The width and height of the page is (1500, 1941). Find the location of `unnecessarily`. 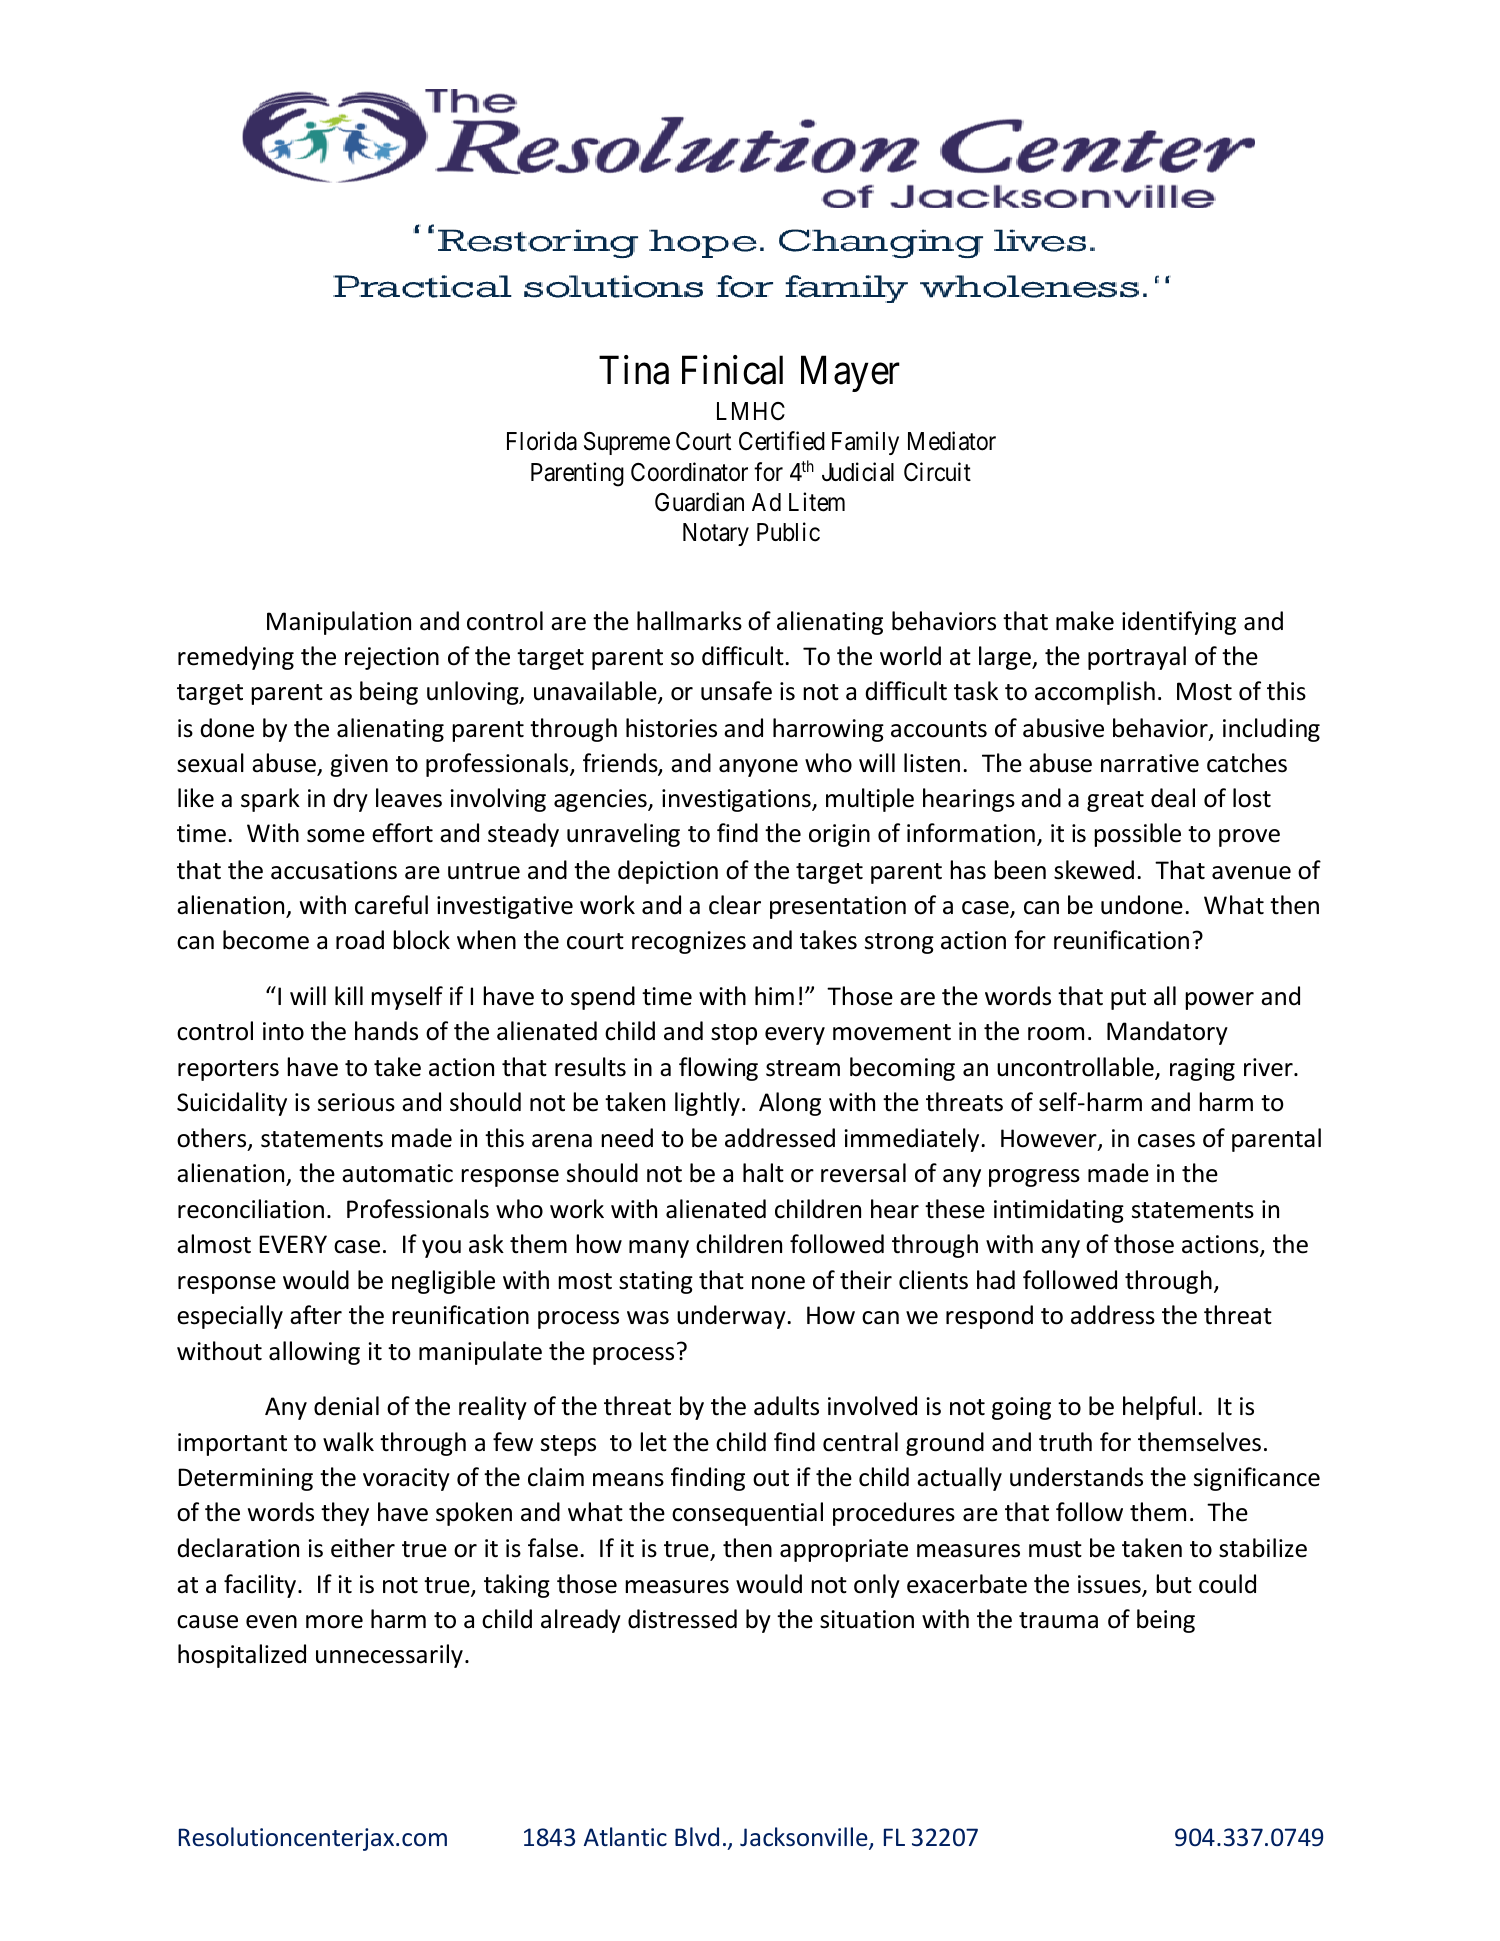

unnecessarily is located at coordinates (389, 1656).
